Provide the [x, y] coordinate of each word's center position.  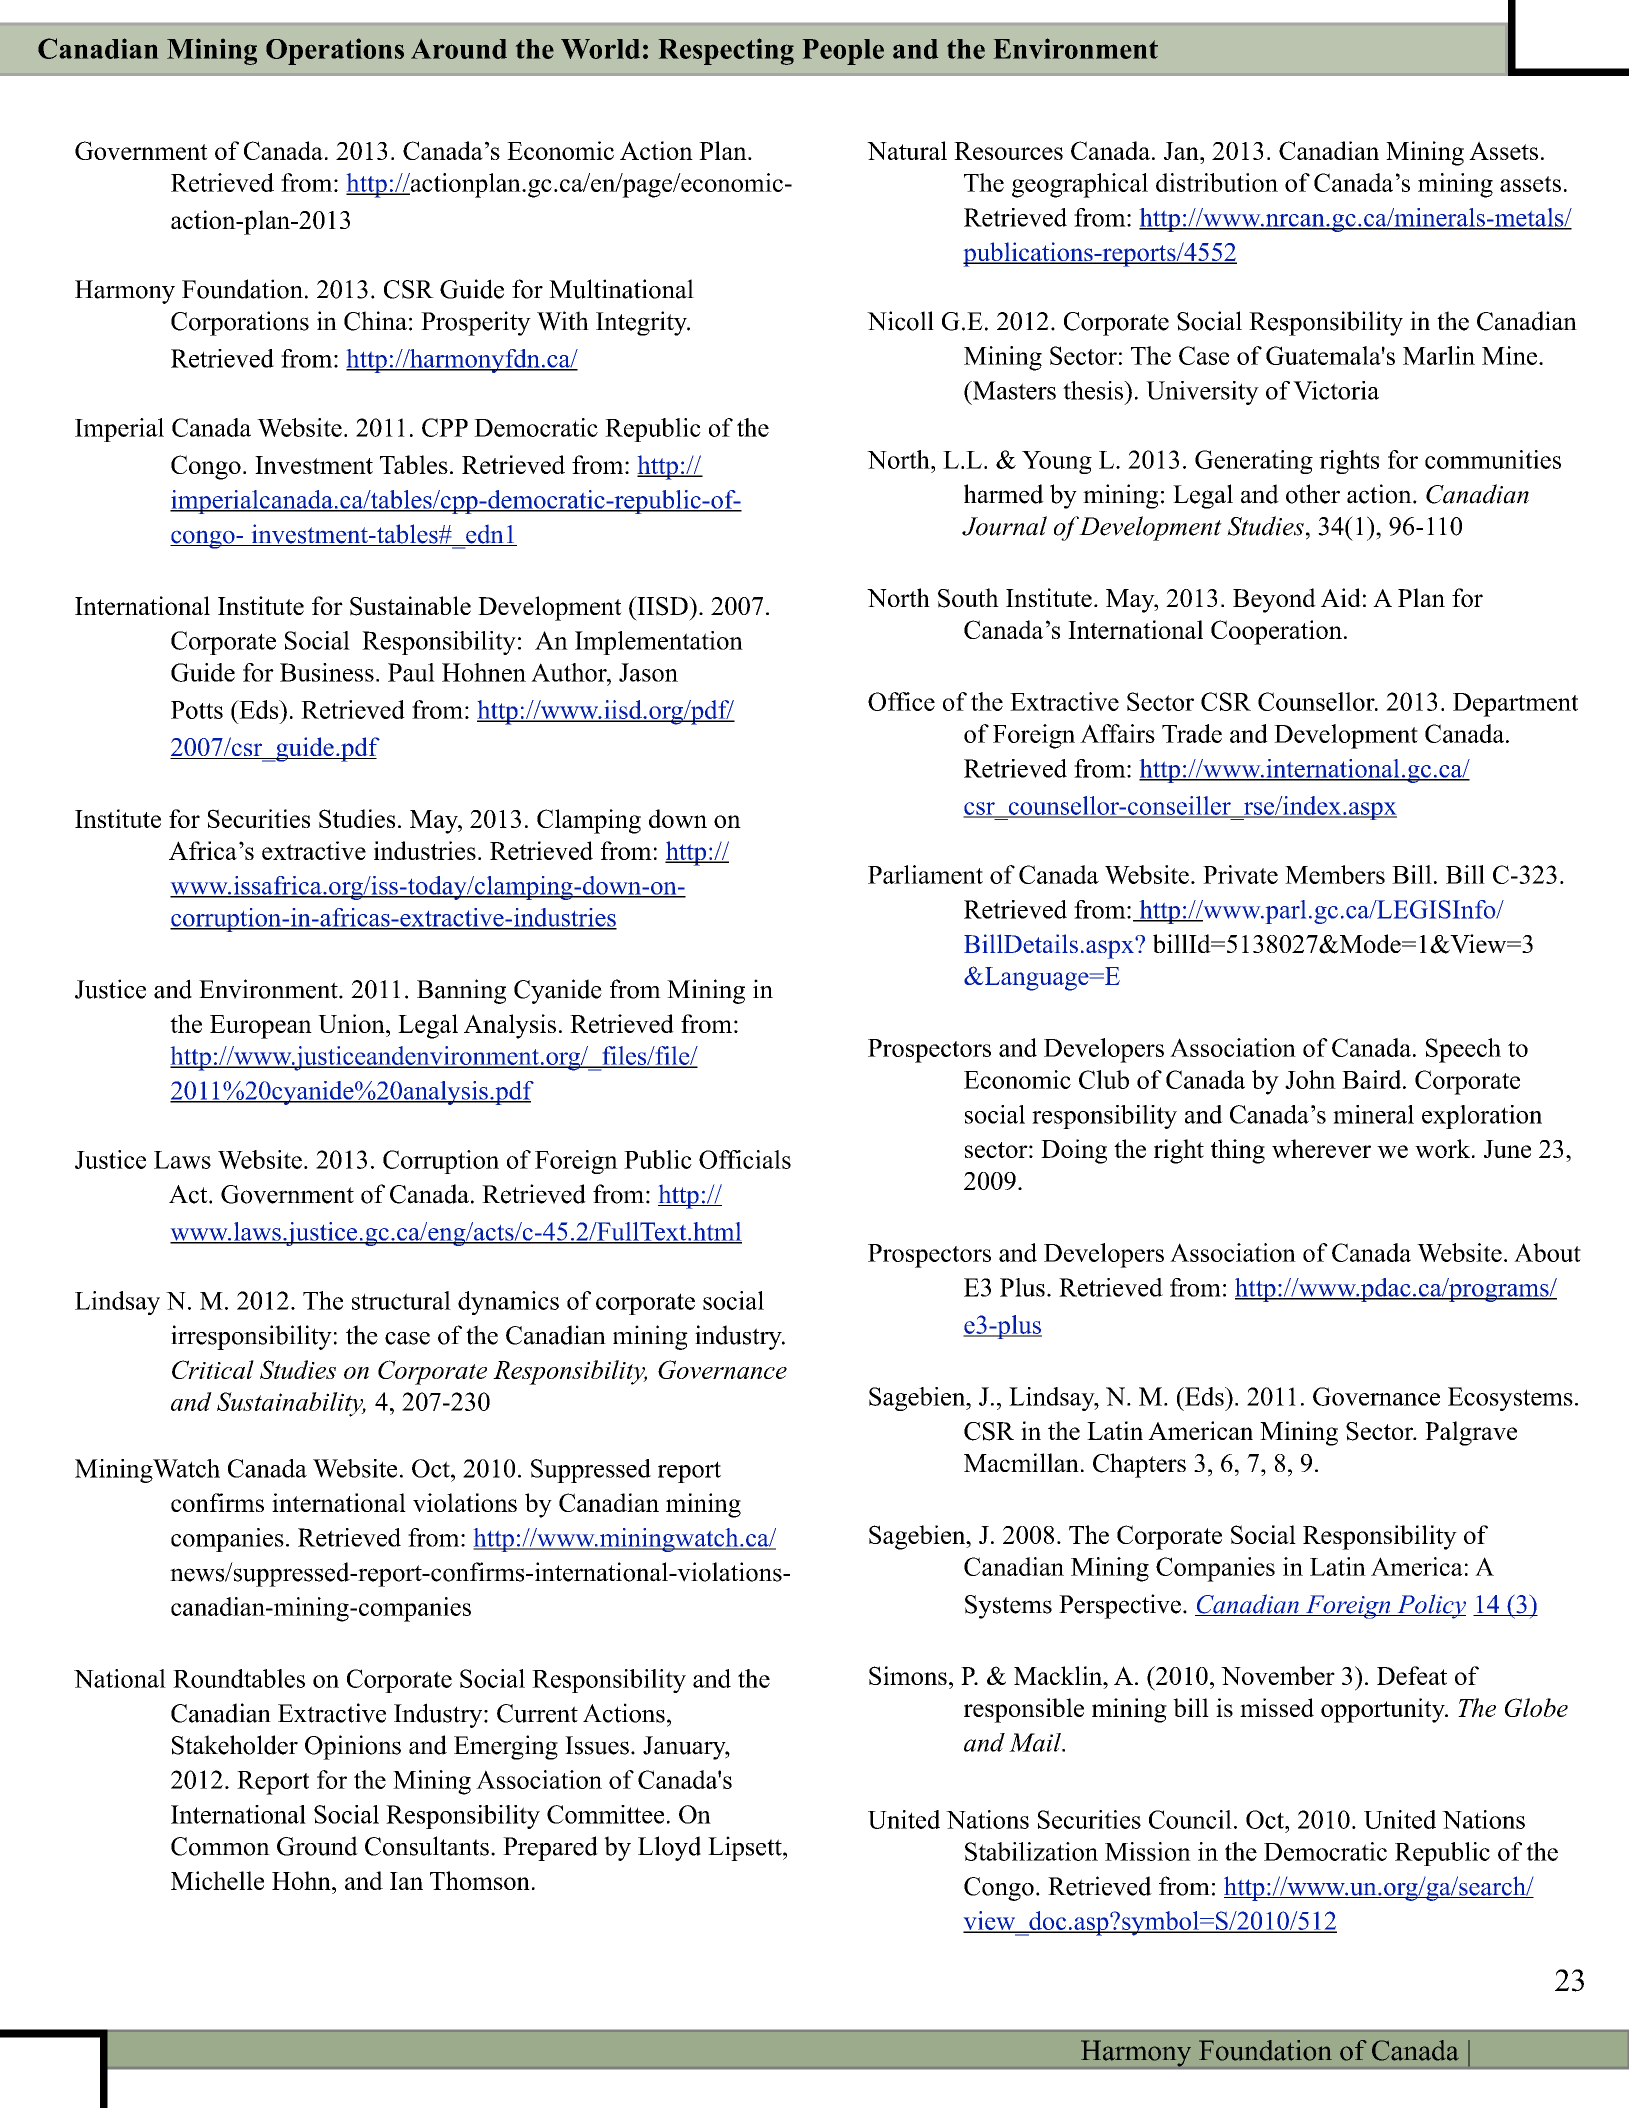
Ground [317, 1846]
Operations [335, 51]
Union [352, 1023]
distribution [1217, 182]
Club [1104, 1079]
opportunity [1384, 1710]
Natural [907, 150]
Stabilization [1031, 1851]
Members [1335, 874]
